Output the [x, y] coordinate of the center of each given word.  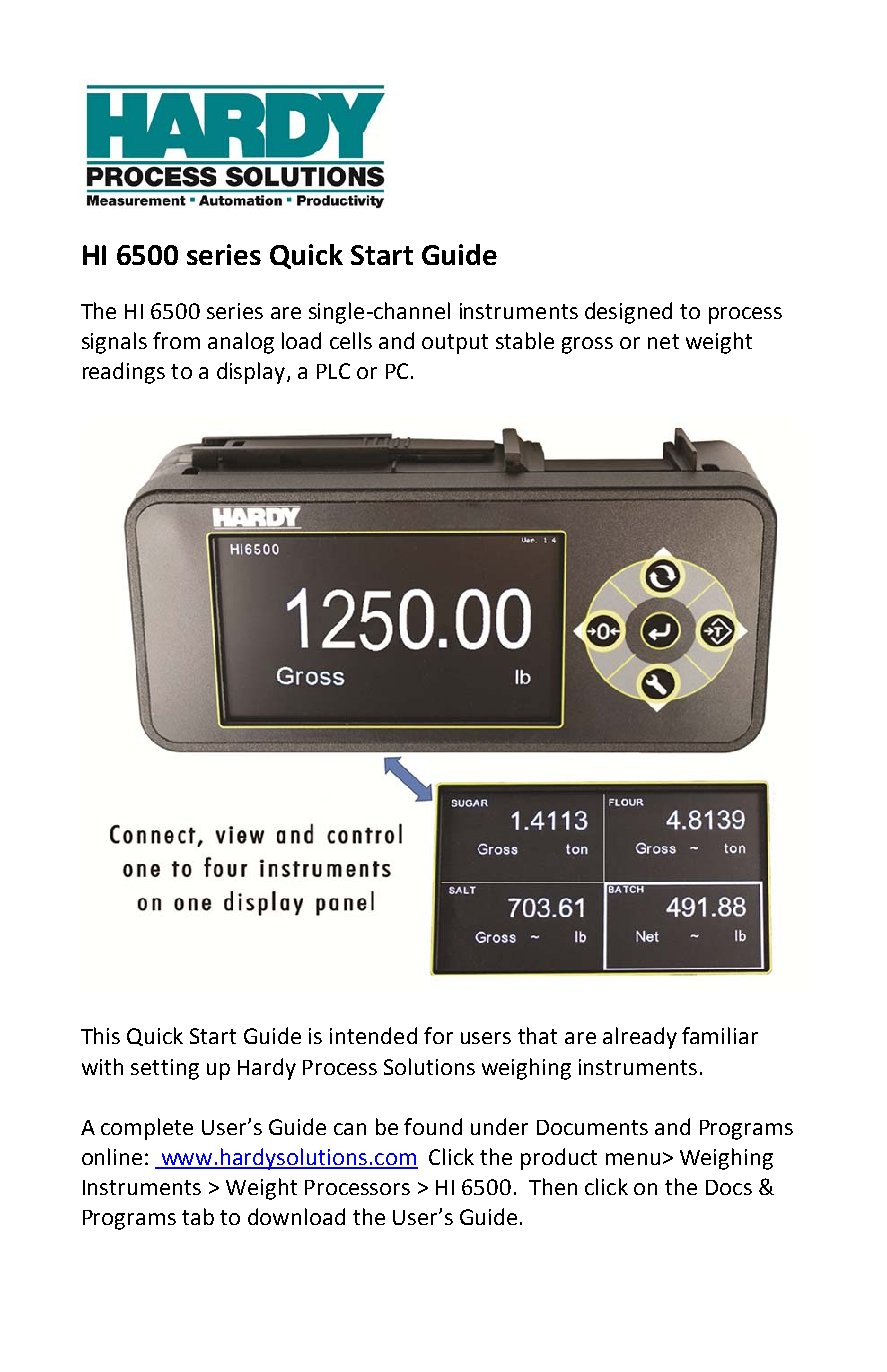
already [640, 1038]
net [663, 341]
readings [124, 373]
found [433, 1126]
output [455, 344]
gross [587, 345]
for [438, 1035]
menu [633, 1159]
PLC [333, 371]
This [100, 1035]
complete [147, 1129]
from [176, 340]
